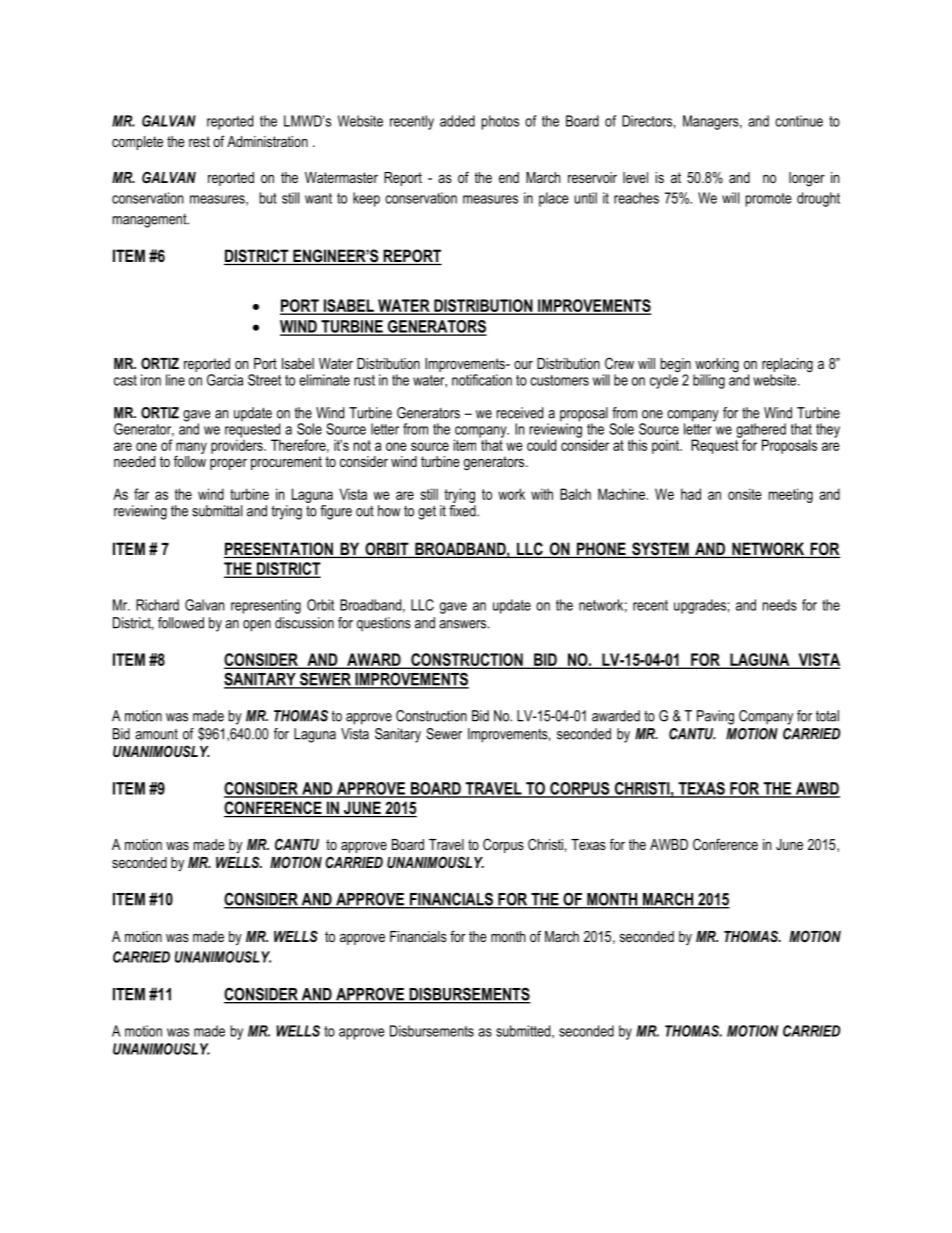 This document has height=1233, width=952. What do you see at coordinates (500, 122) in the document?
I see `photos` at bounding box center [500, 122].
